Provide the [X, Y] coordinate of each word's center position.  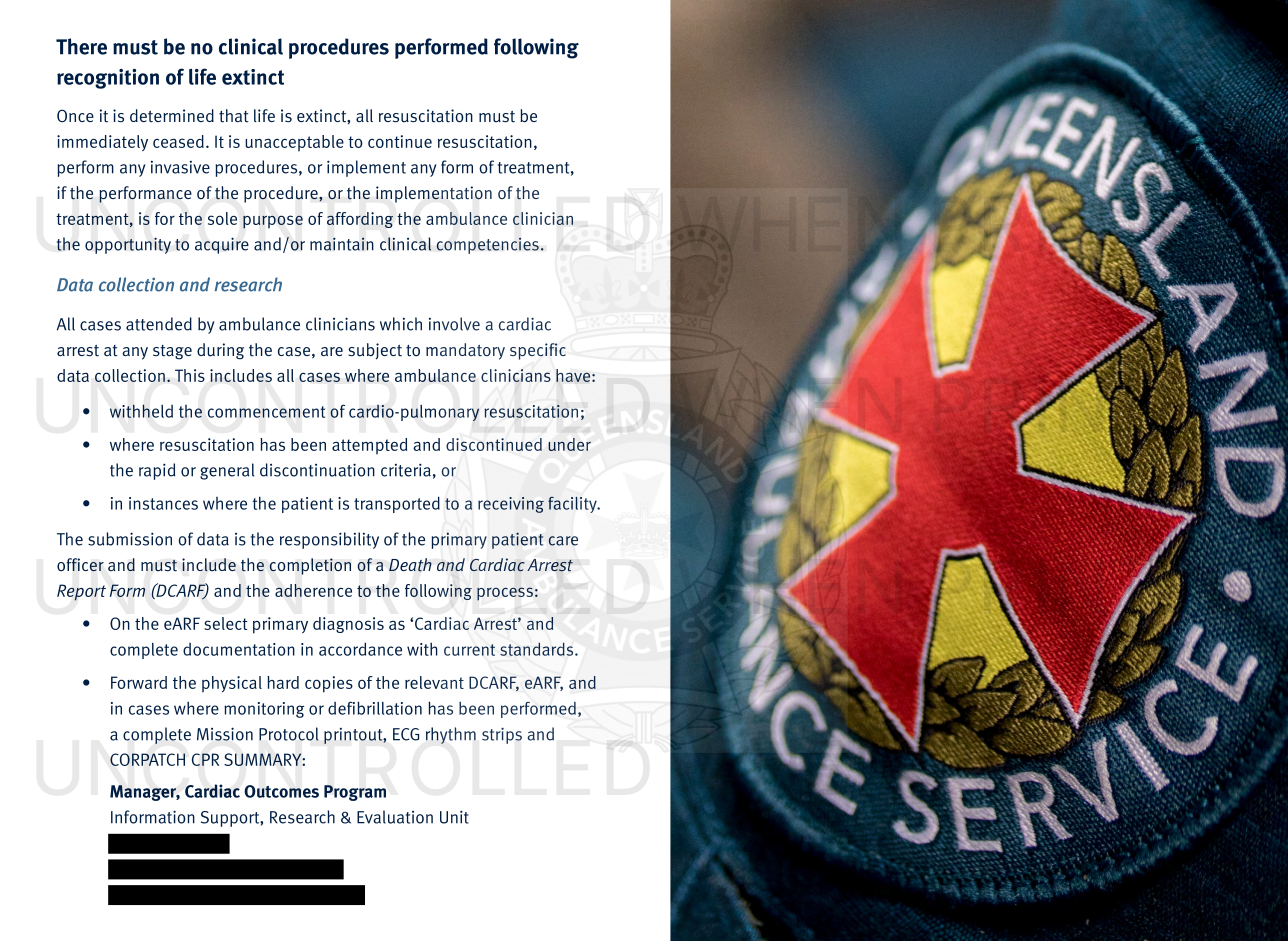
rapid [157, 471]
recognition [108, 79]
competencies [487, 245]
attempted [369, 446]
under [569, 444]
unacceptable [294, 143]
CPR [205, 759]
